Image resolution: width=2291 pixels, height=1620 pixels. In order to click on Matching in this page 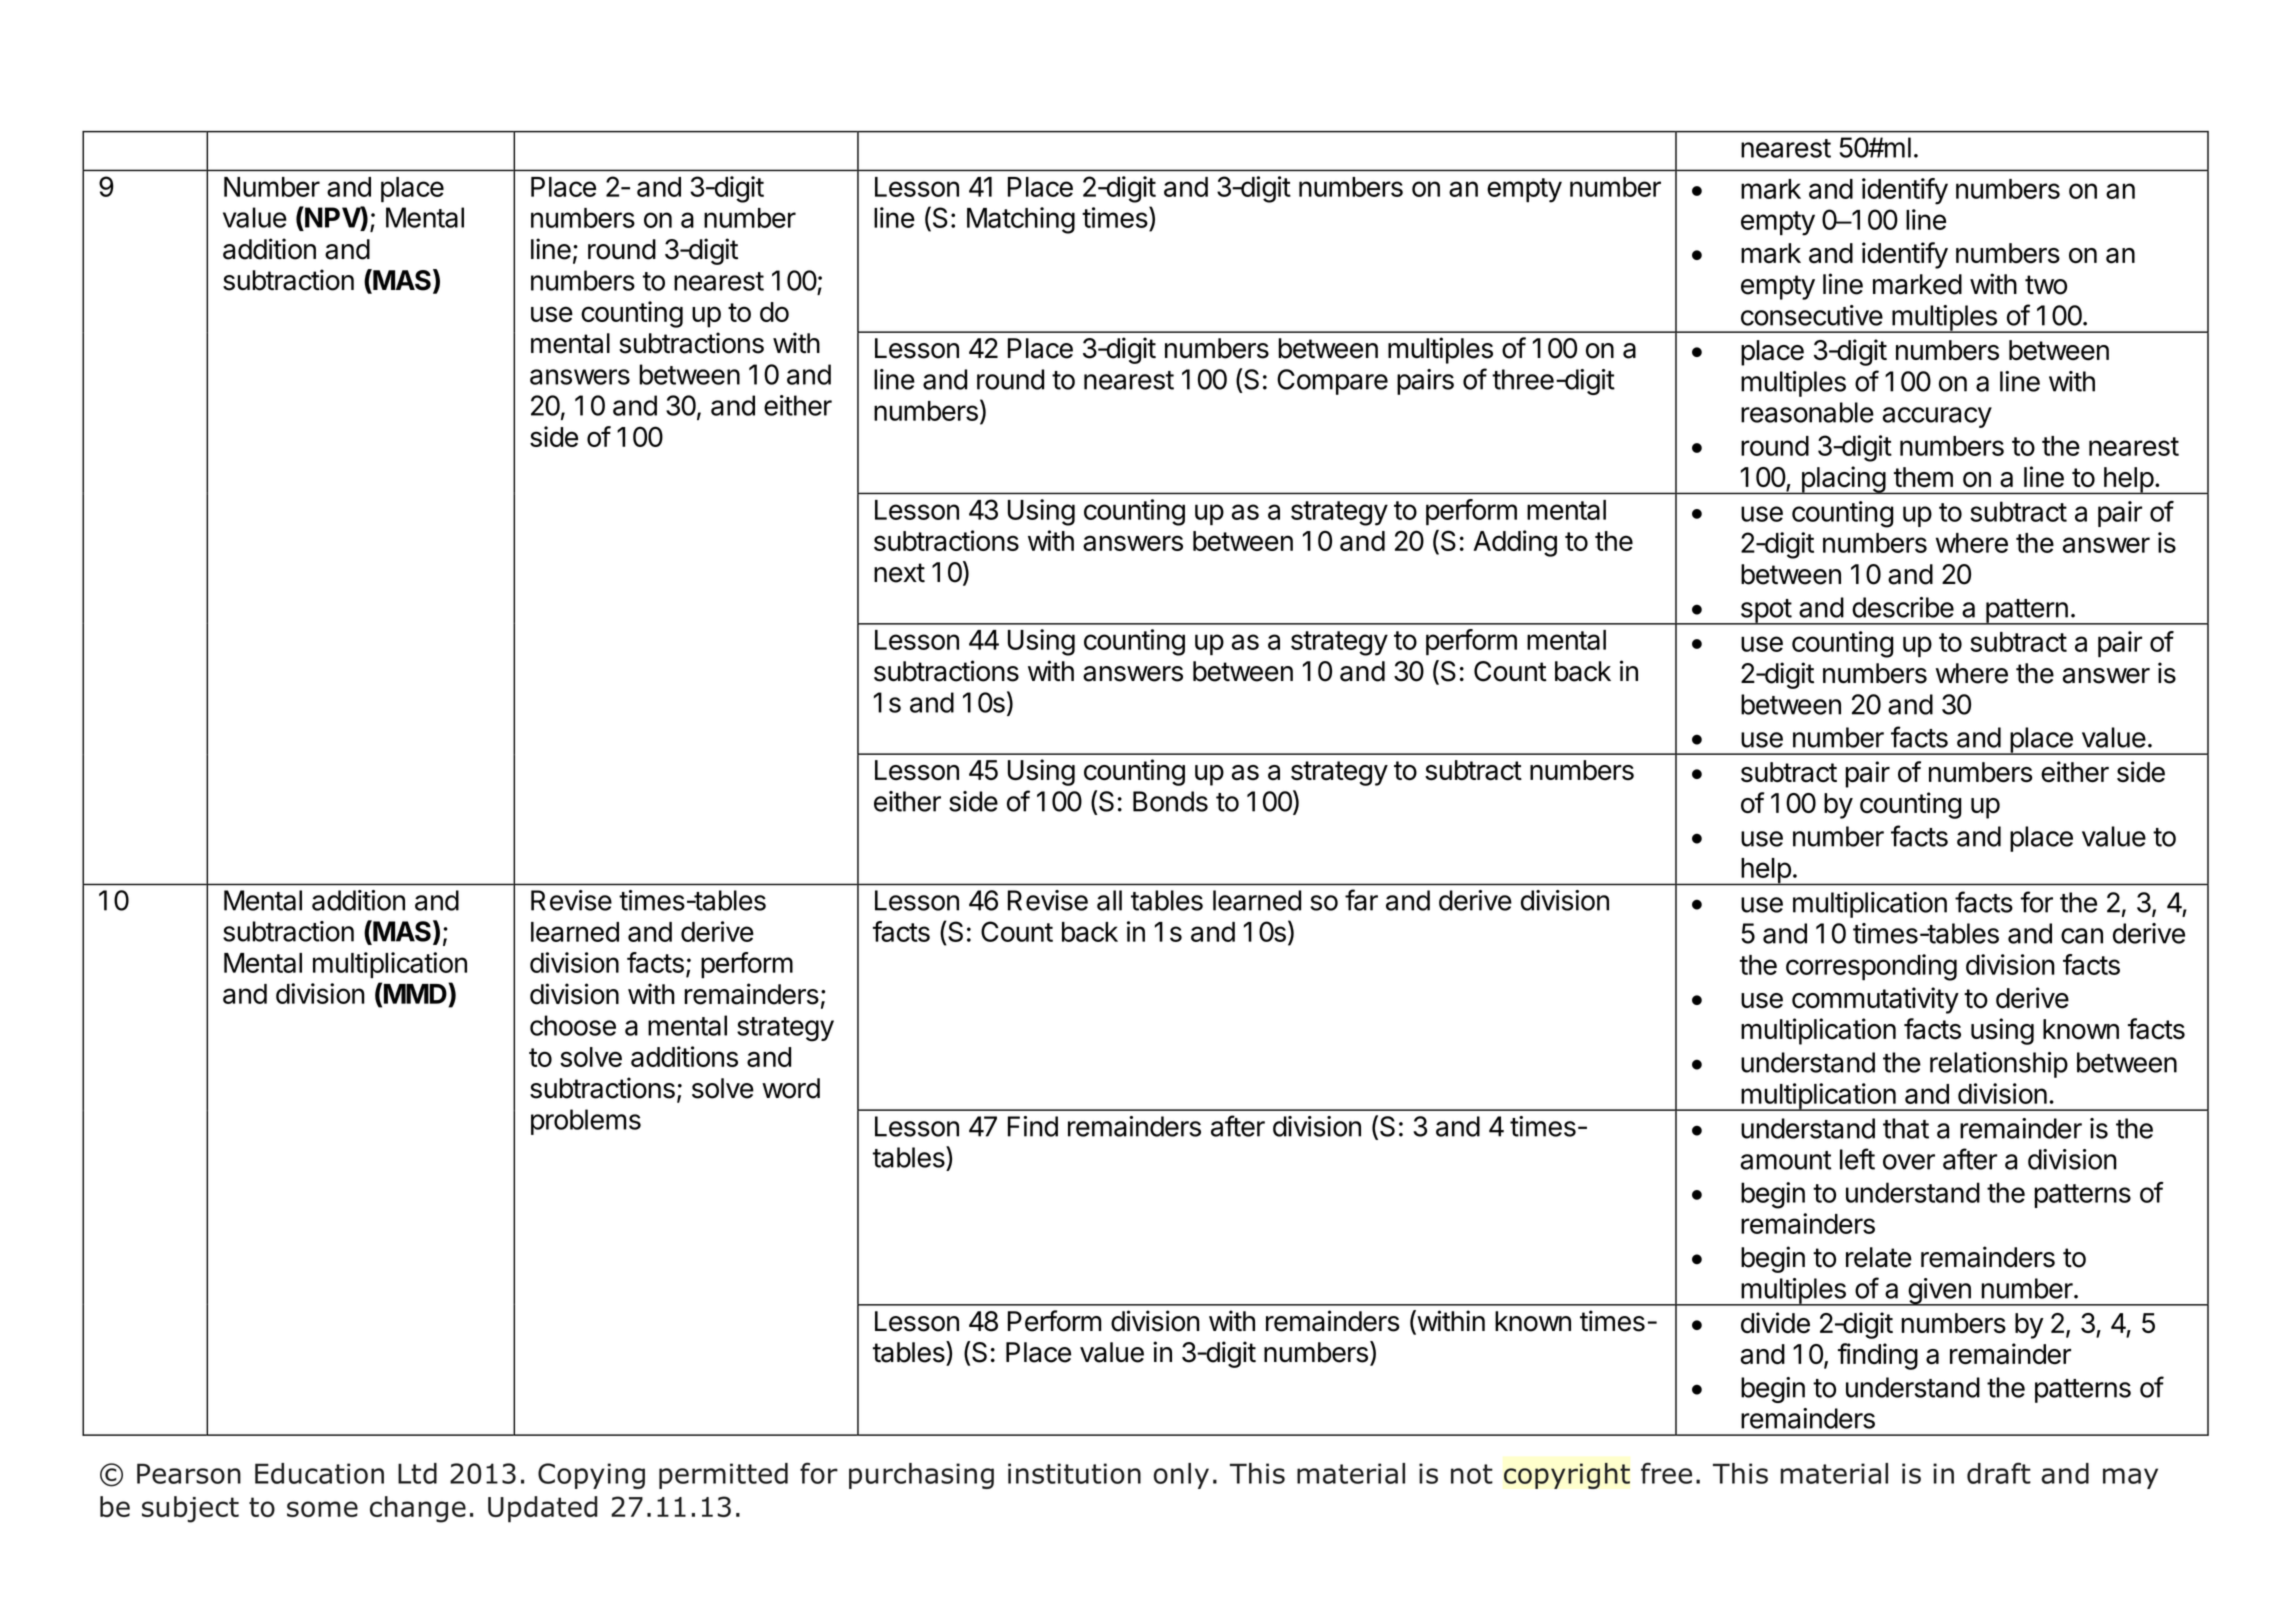, I will do `click(1021, 220)`.
